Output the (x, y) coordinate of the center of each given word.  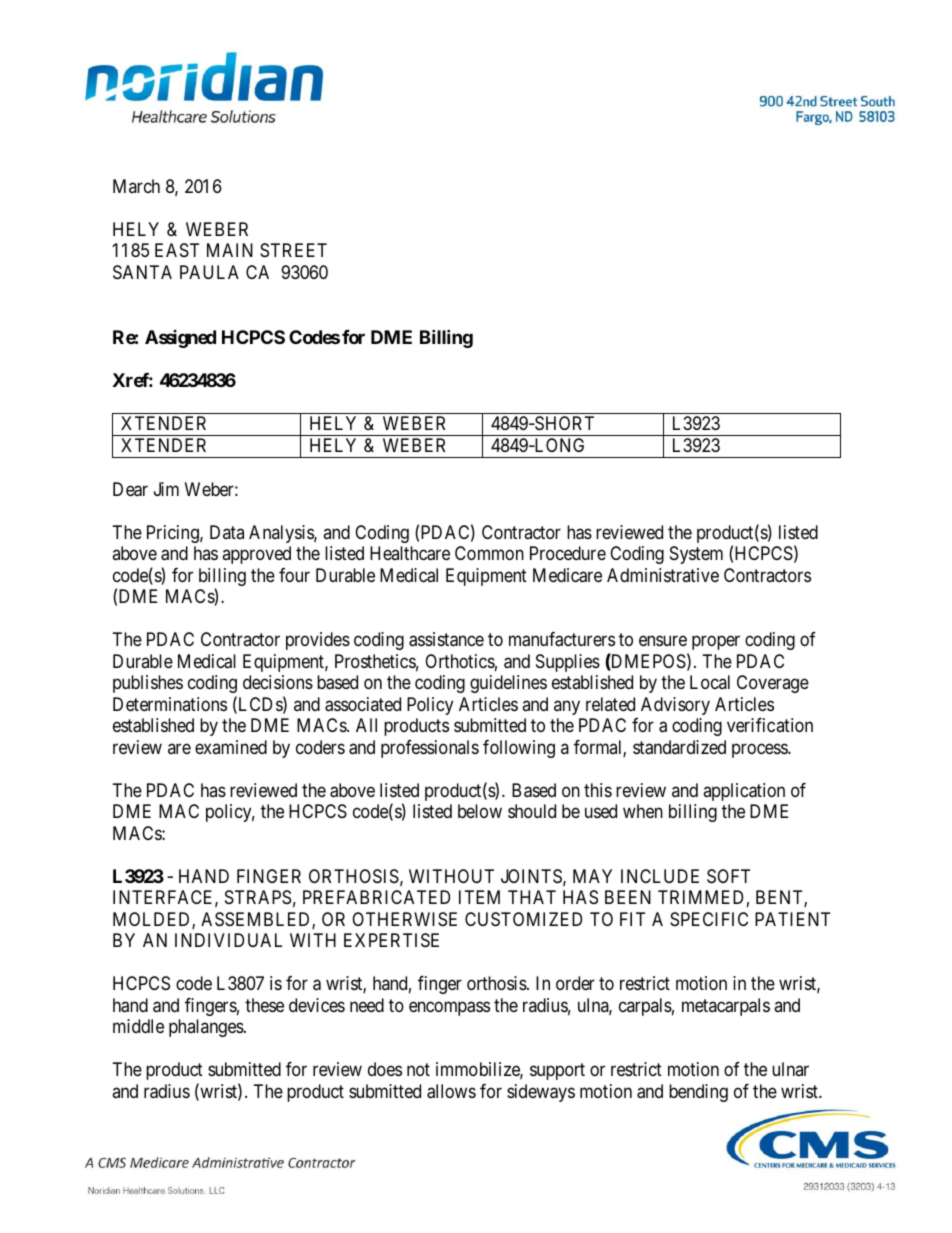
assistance (446, 639)
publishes (148, 684)
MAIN (230, 250)
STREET (293, 250)
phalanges (207, 1028)
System (696, 555)
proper (716, 643)
